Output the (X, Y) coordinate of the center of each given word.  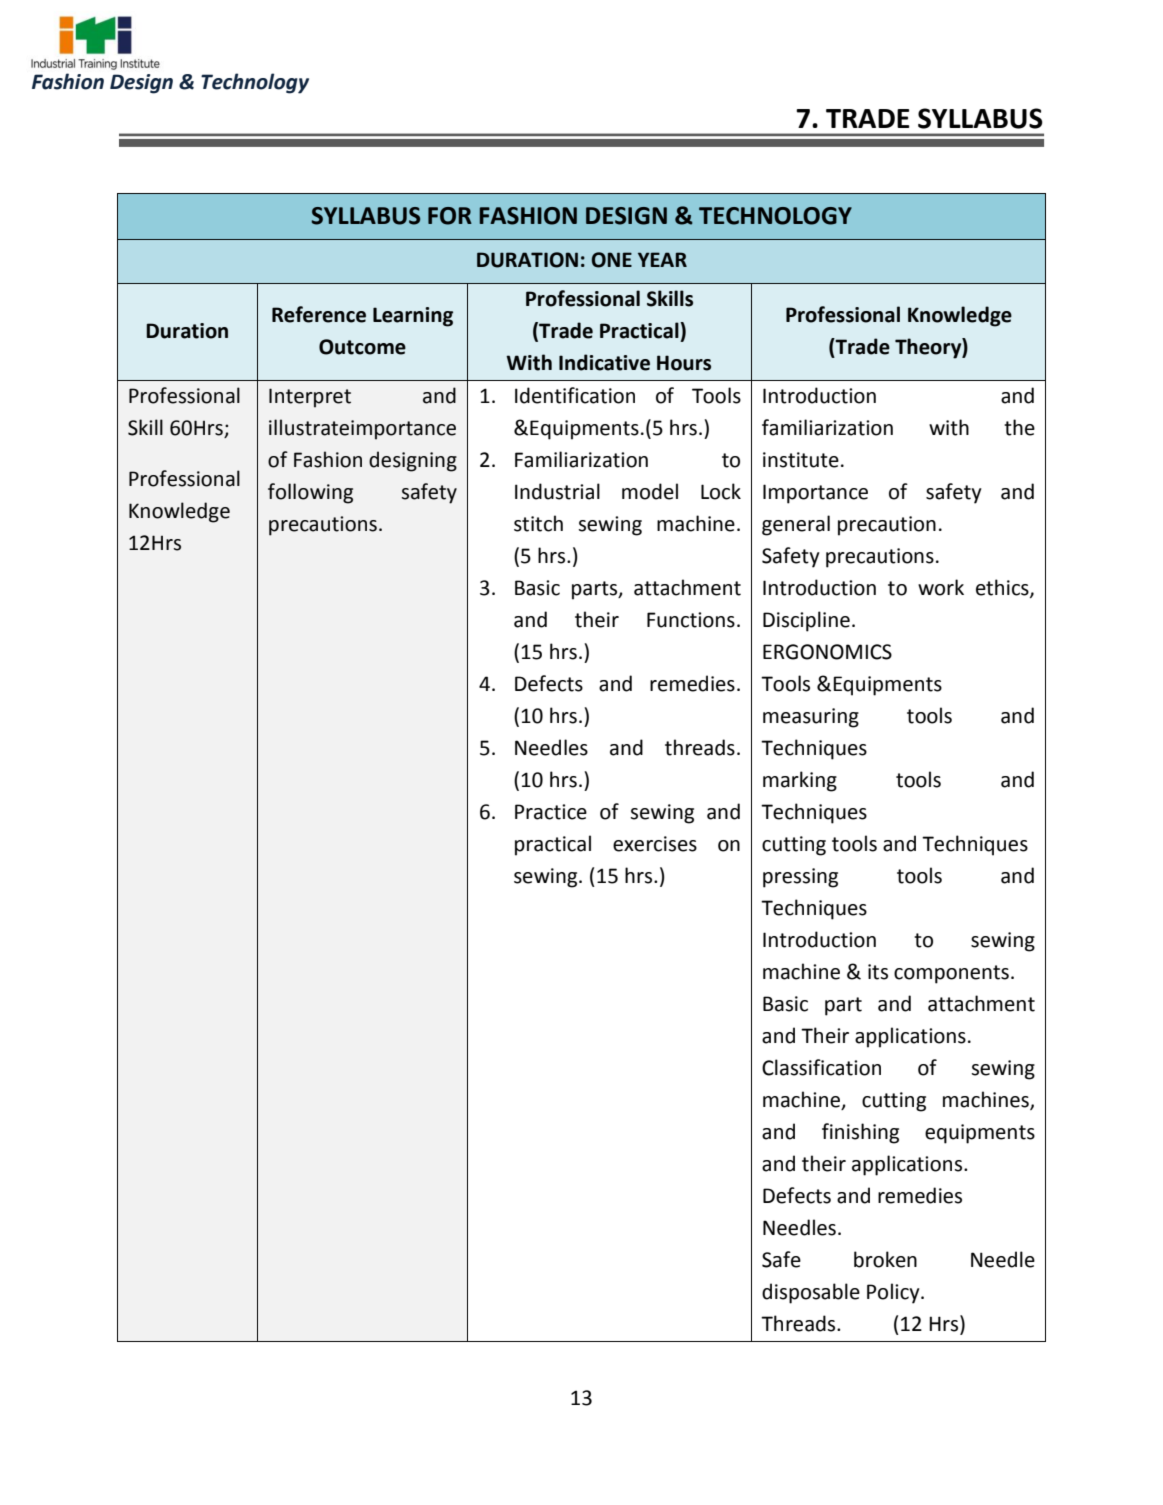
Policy (894, 1293)
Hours (684, 363)
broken (885, 1259)
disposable (811, 1293)
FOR (450, 216)
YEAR (662, 259)
